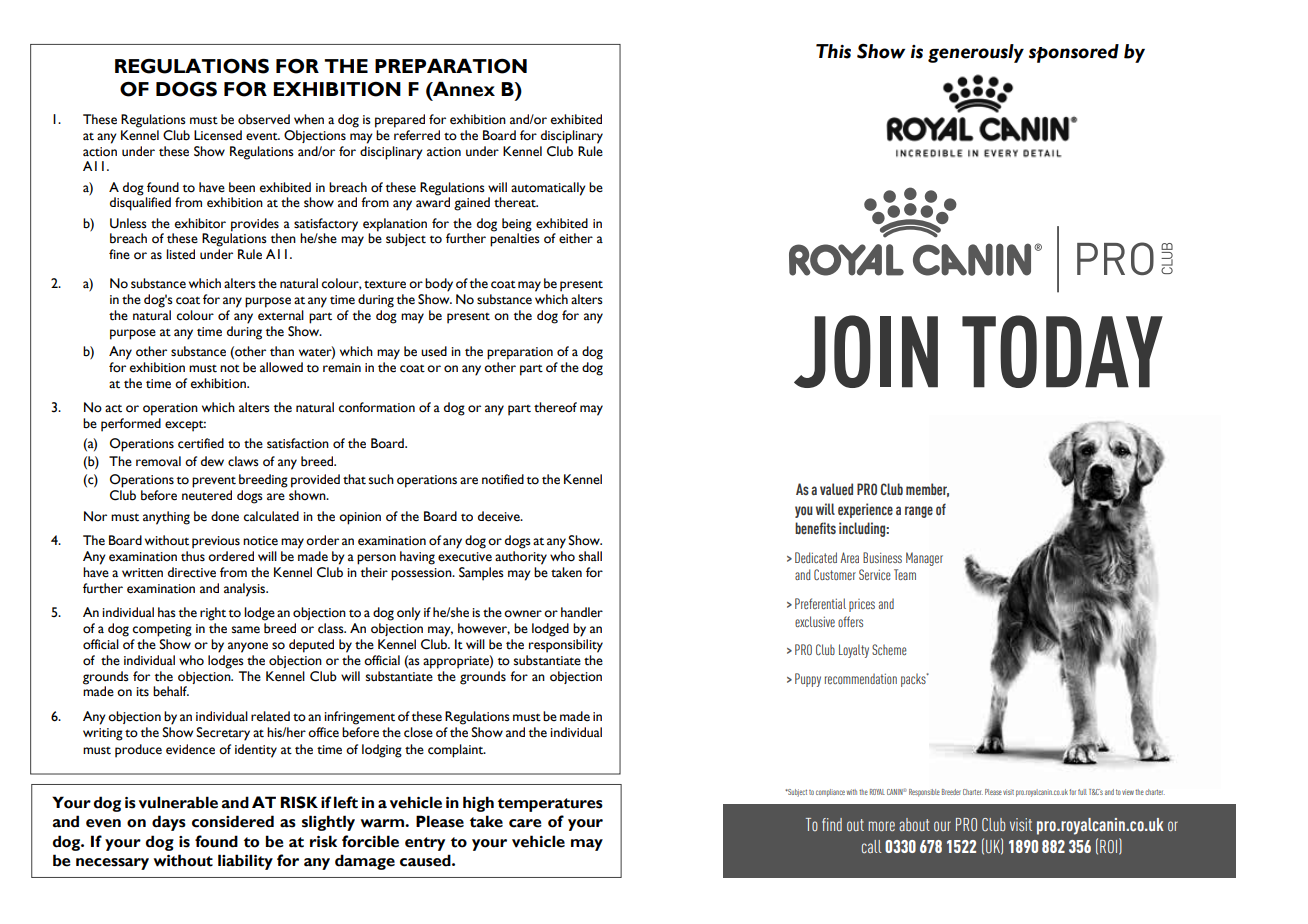 The width and height of the screenshot is (1308, 924). I want to click on generously, so click(976, 53).
